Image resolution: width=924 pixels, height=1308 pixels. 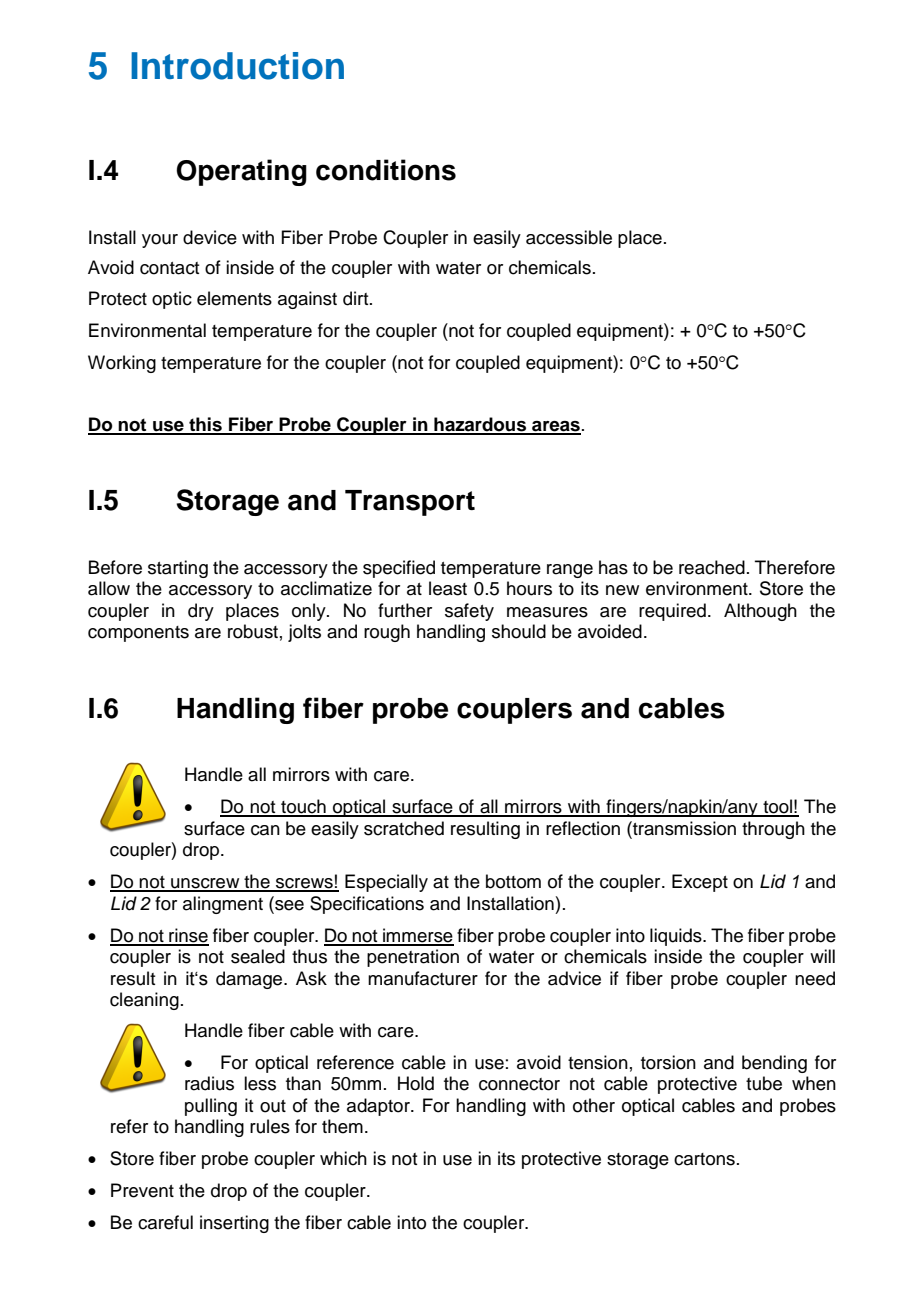 I want to click on cartons, so click(x=704, y=1159).
